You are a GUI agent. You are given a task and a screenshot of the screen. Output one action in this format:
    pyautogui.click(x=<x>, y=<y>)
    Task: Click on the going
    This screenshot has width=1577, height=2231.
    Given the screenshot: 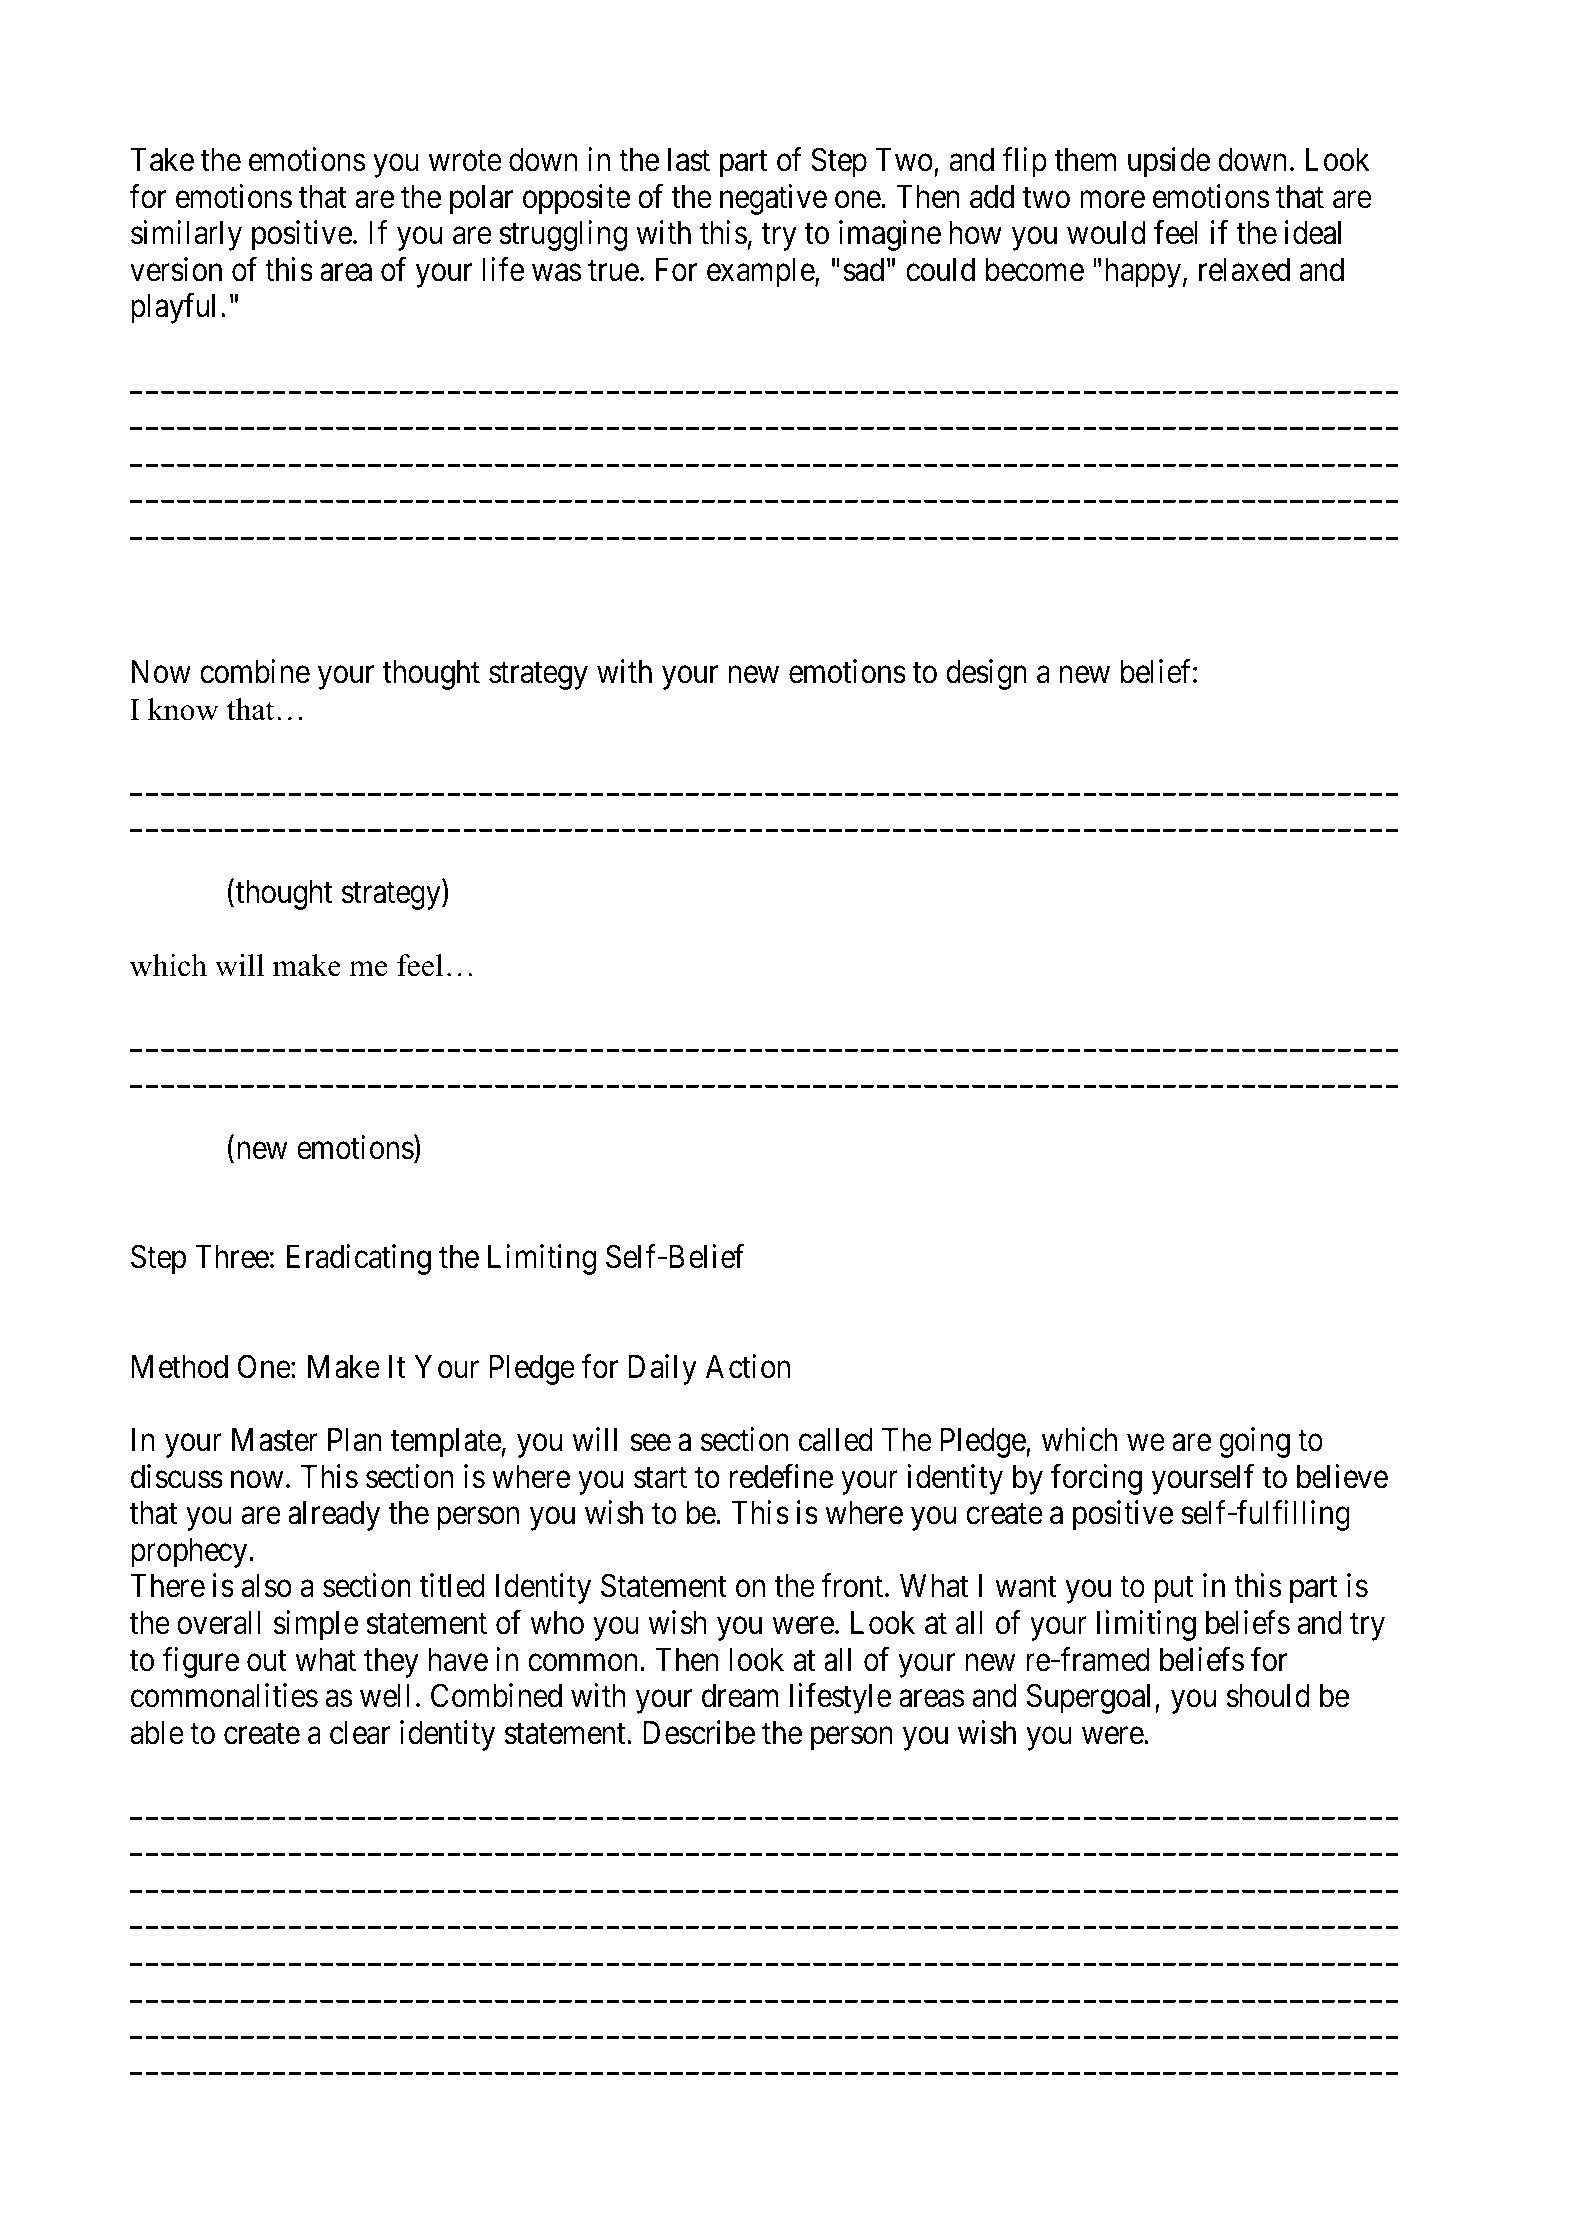 What is the action you would take?
    pyautogui.click(x=1254, y=1442)
